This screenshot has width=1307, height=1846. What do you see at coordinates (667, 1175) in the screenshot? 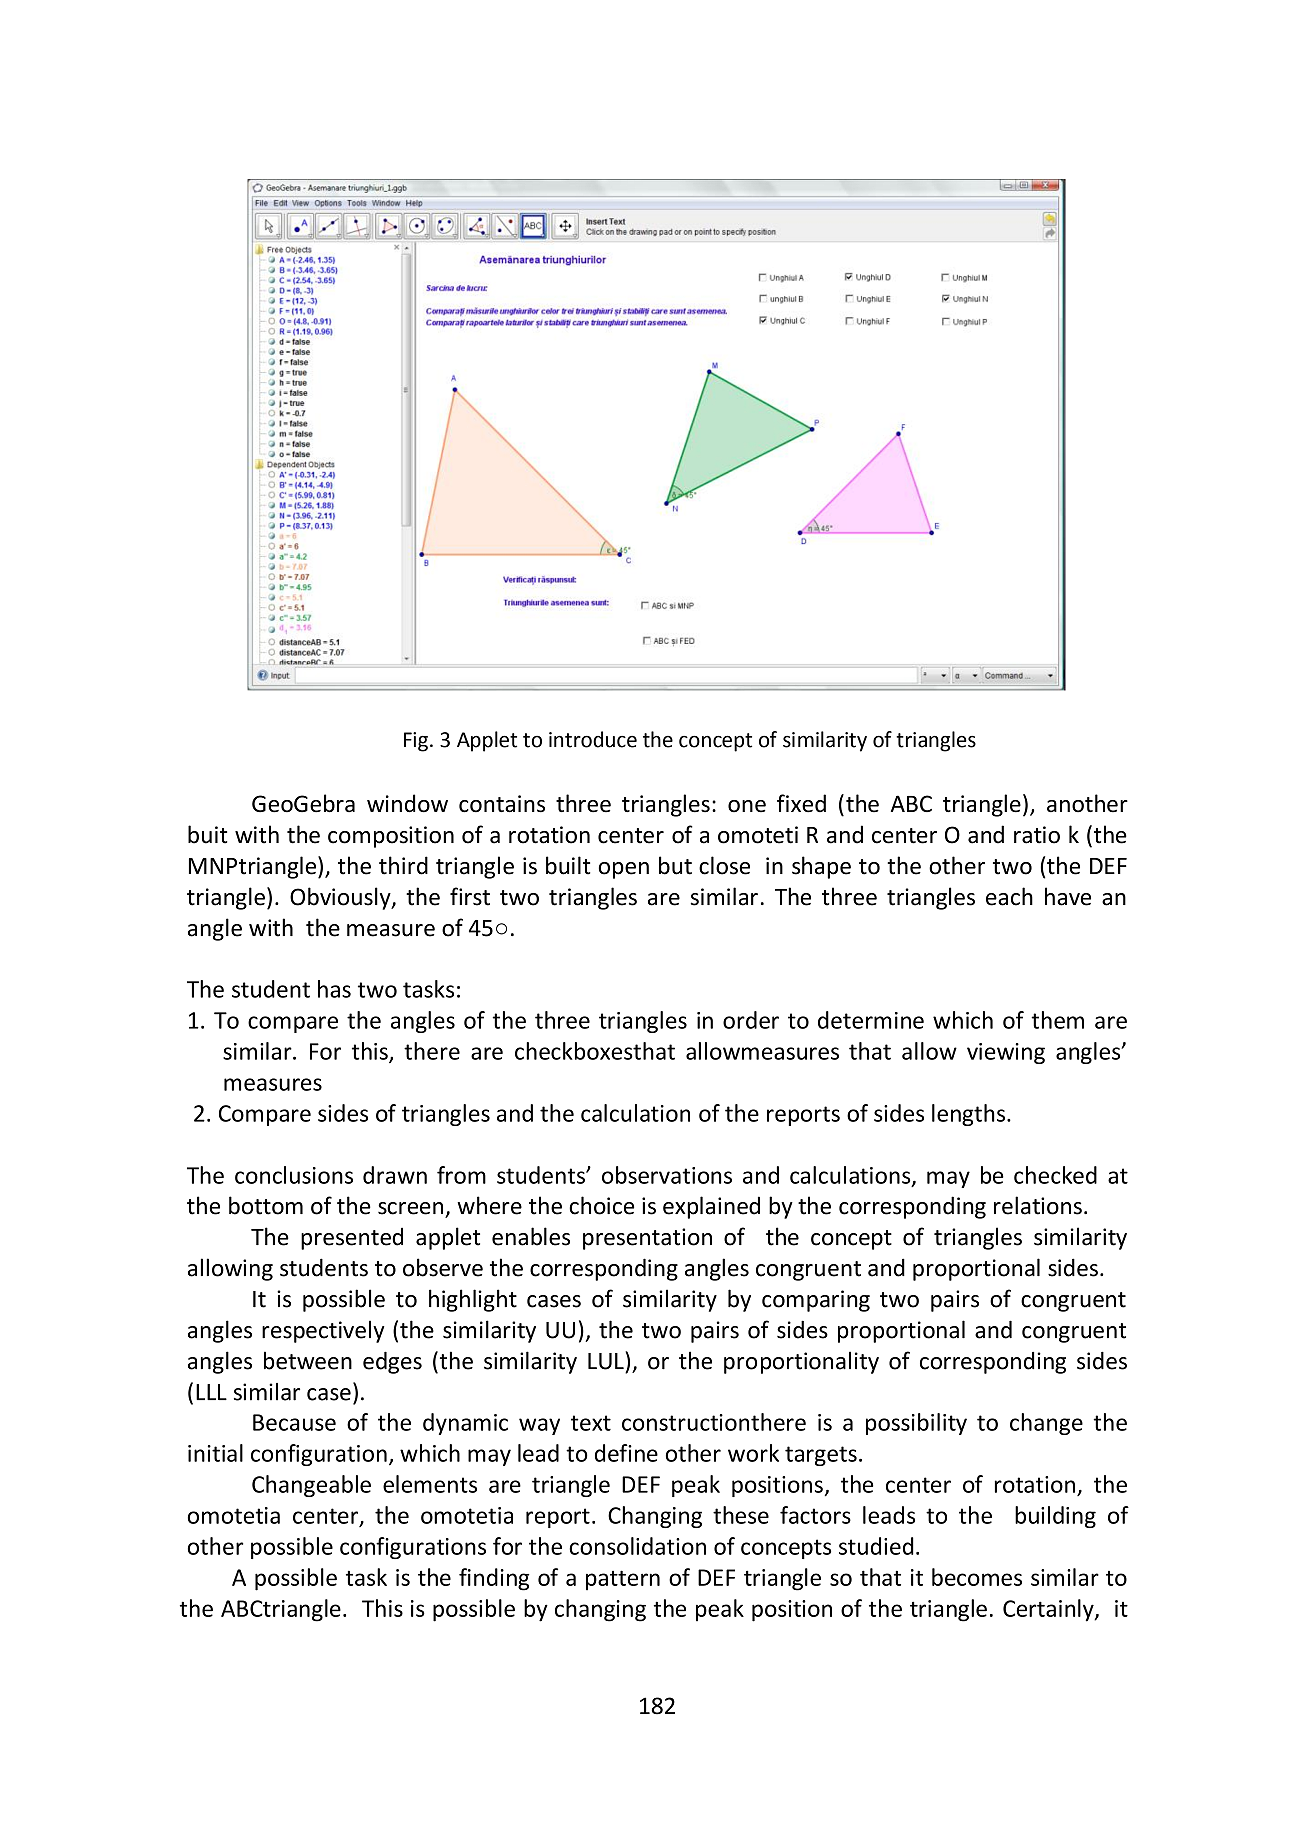
I see `observations` at bounding box center [667, 1175].
